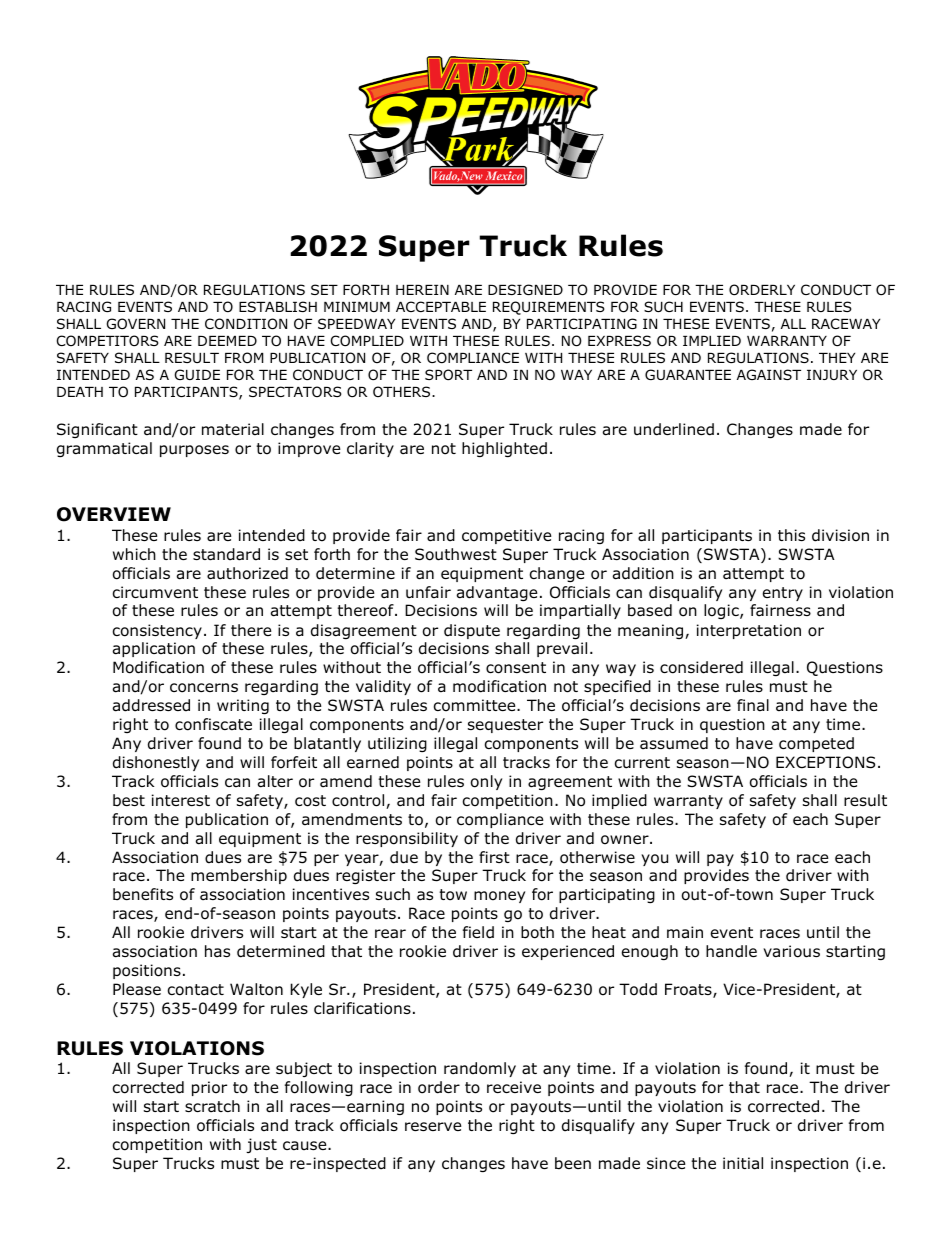 This screenshot has width=952, height=1233. I want to click on committee, so click(476, 705).
